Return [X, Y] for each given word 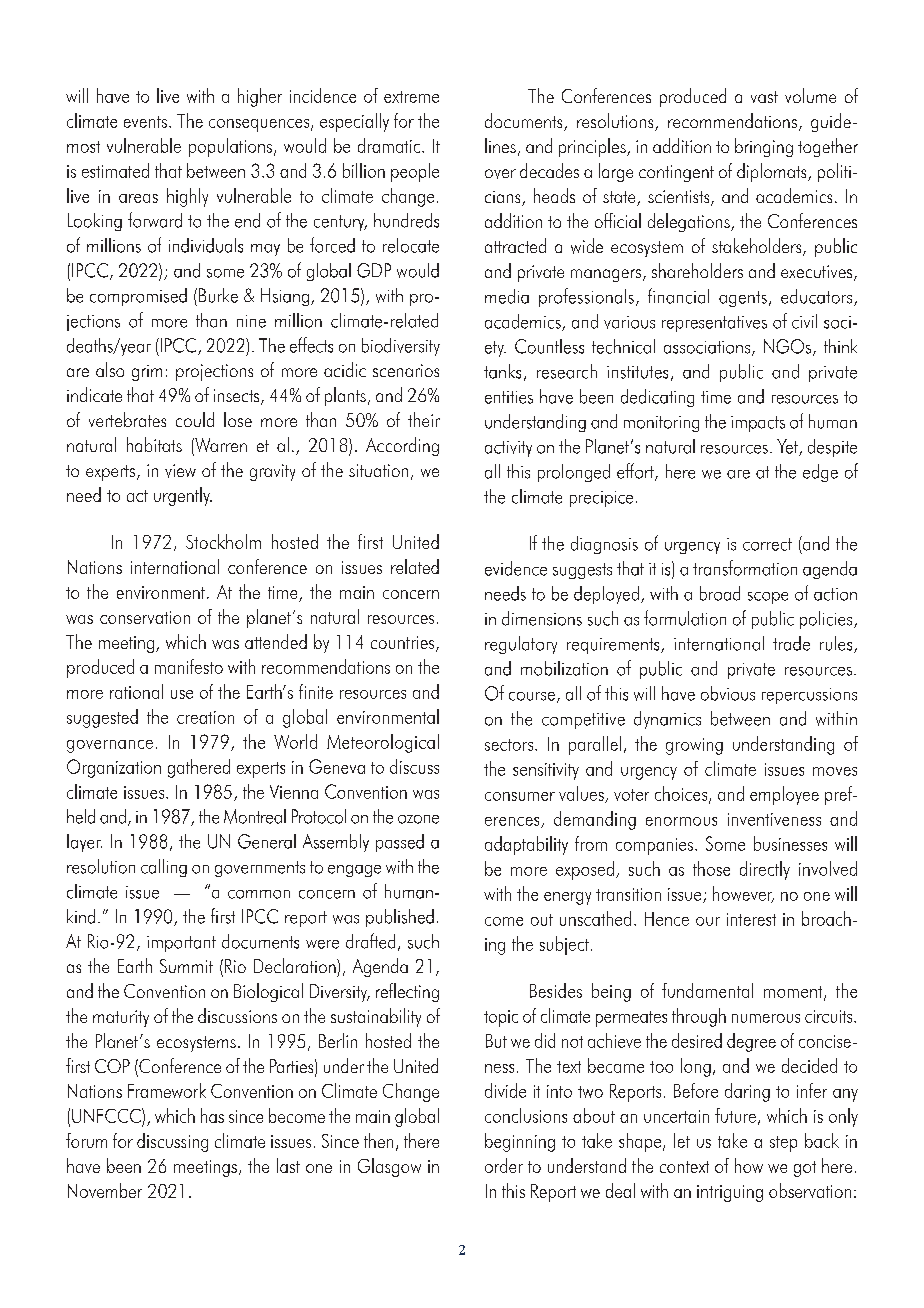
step [783, 1144]
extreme [411, 97]
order [504, 1165]
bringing [764, 147]
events [145, 122]
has [212, 1115]
